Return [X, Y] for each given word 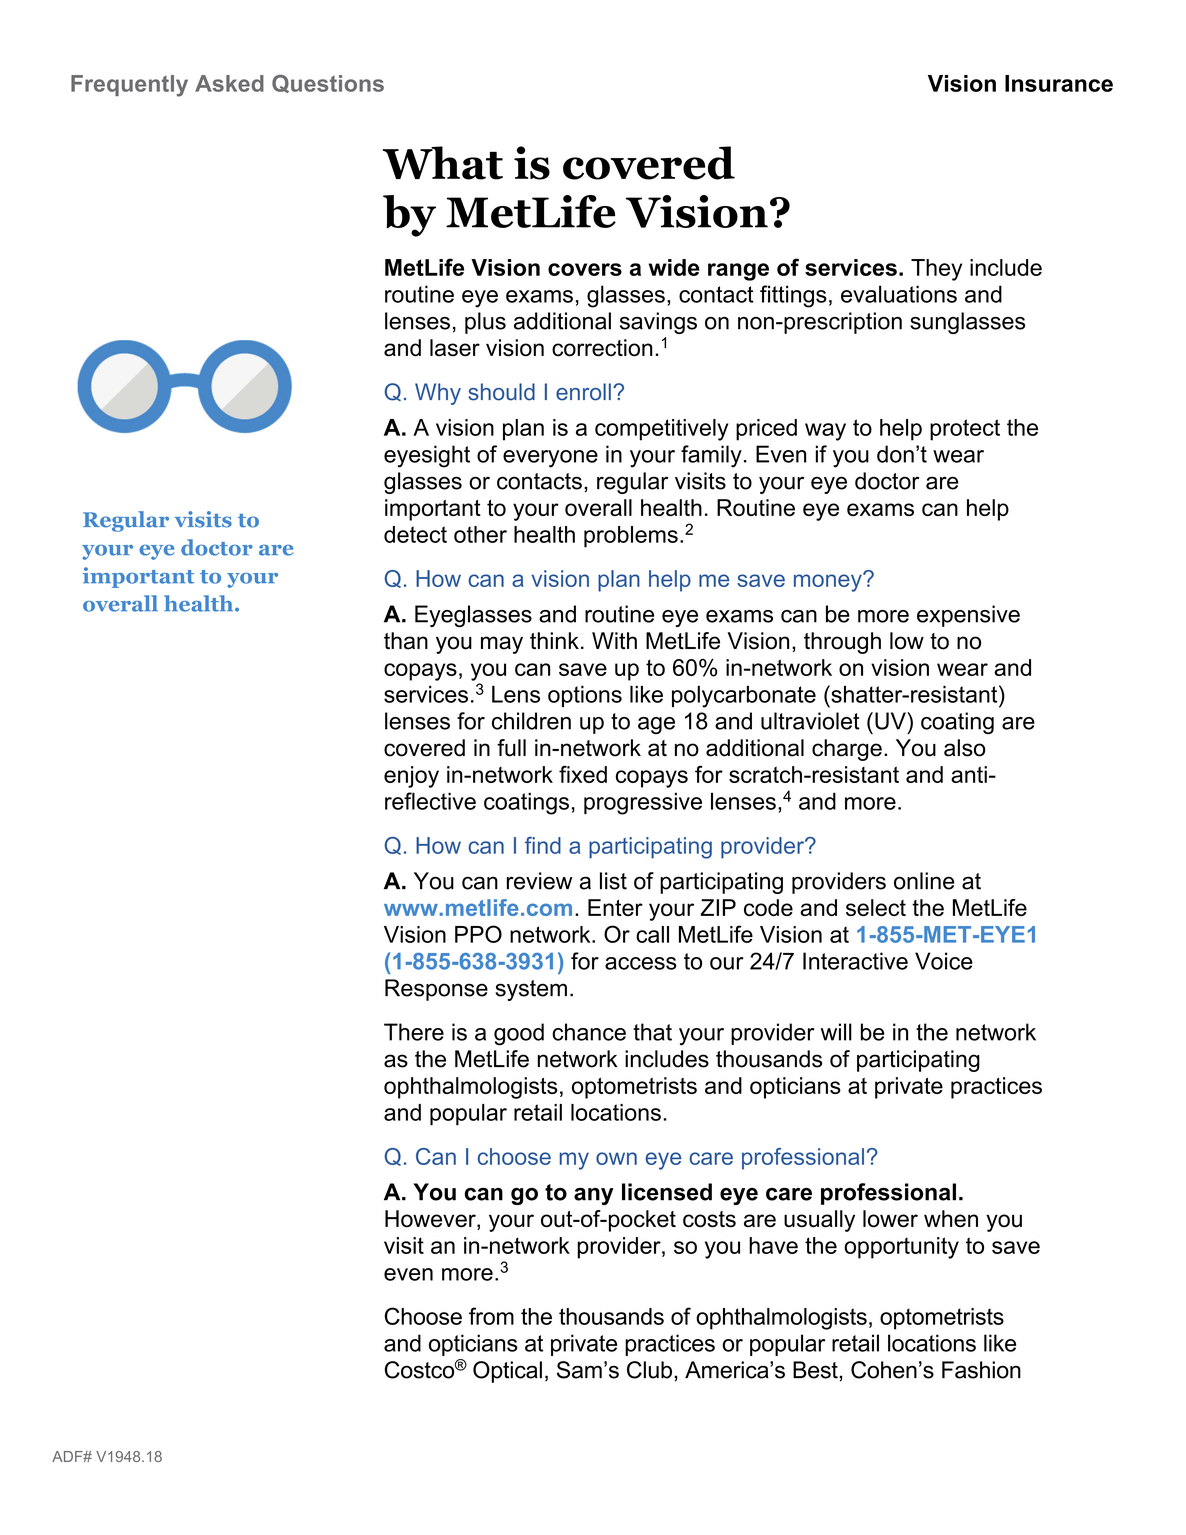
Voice [944, 961]
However [431, 1220]
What [443, 163]
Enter [615, 907]
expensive [968, 616]
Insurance [1059, 83]
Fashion [981, 1370]
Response [436, 990]
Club [649, 1370]
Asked [229, 83]
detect [415, 534]
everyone [550, 459]
